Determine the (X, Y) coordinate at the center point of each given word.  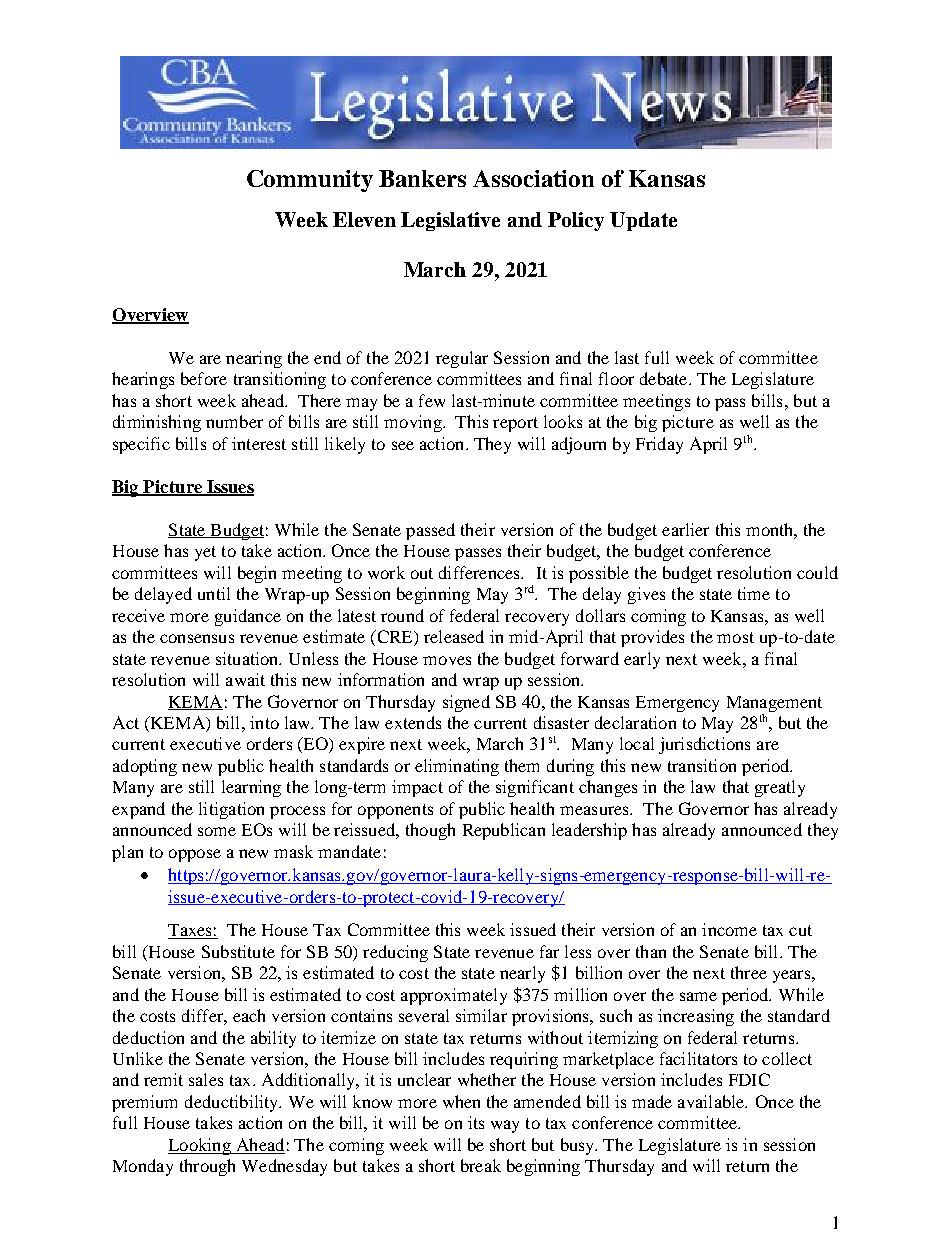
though (430, 831)
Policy (576, 221)
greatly (780, 788)
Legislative (450, 221)
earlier (685, 529)
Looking (200, 1146)
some (217, 831)
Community (310, 181)
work (386, 572)
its (476, 1122)
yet (205, 553)
